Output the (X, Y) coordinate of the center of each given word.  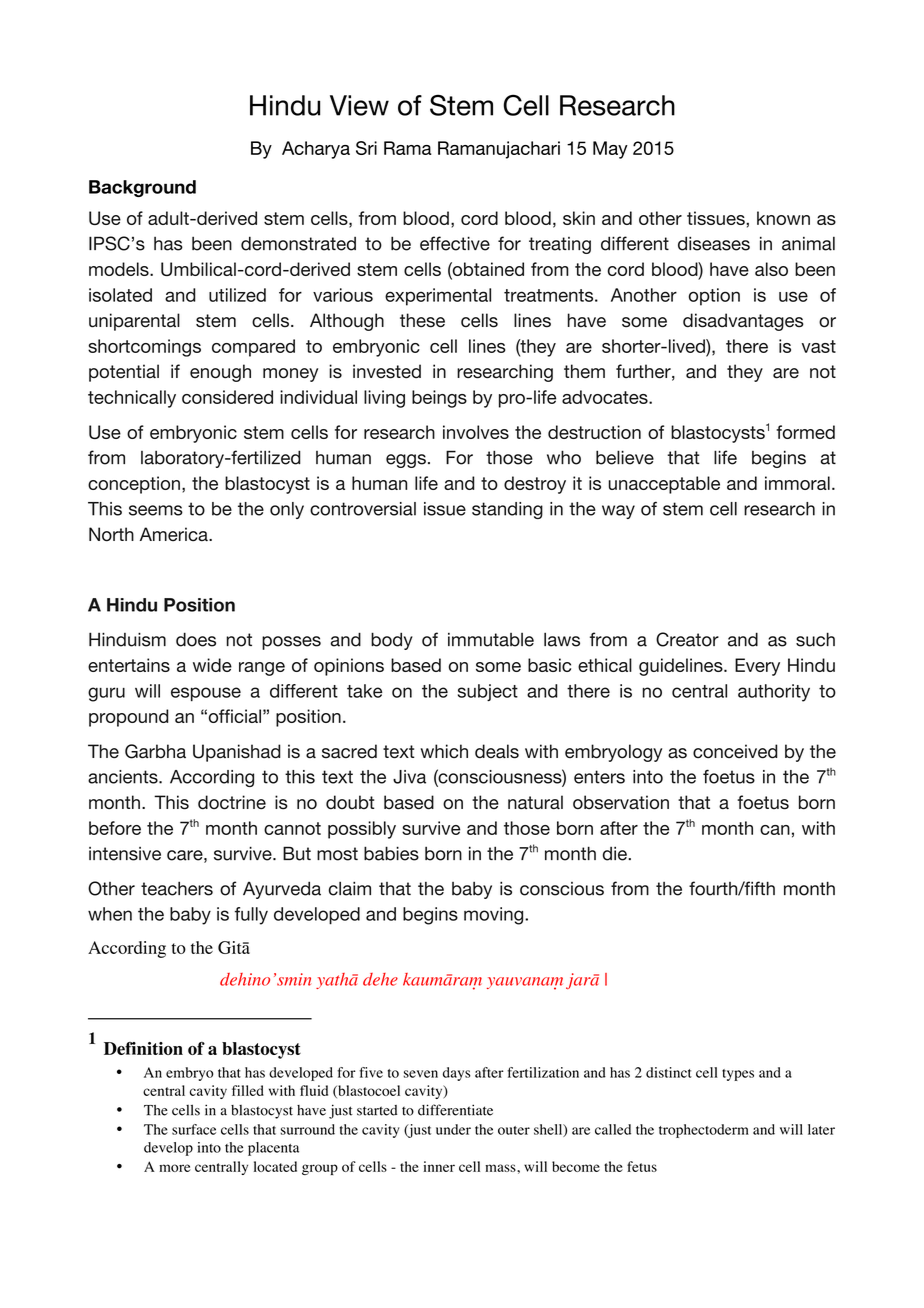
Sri (366, 148)
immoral (797, 483)
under (453, 1129)
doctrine (232, 802)
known (783, 218)
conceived (735, 751)
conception (134, 485)
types (738, 1075)
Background (142, 188)
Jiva (409, 777)
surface (194, 1129)
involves (476, 432)
